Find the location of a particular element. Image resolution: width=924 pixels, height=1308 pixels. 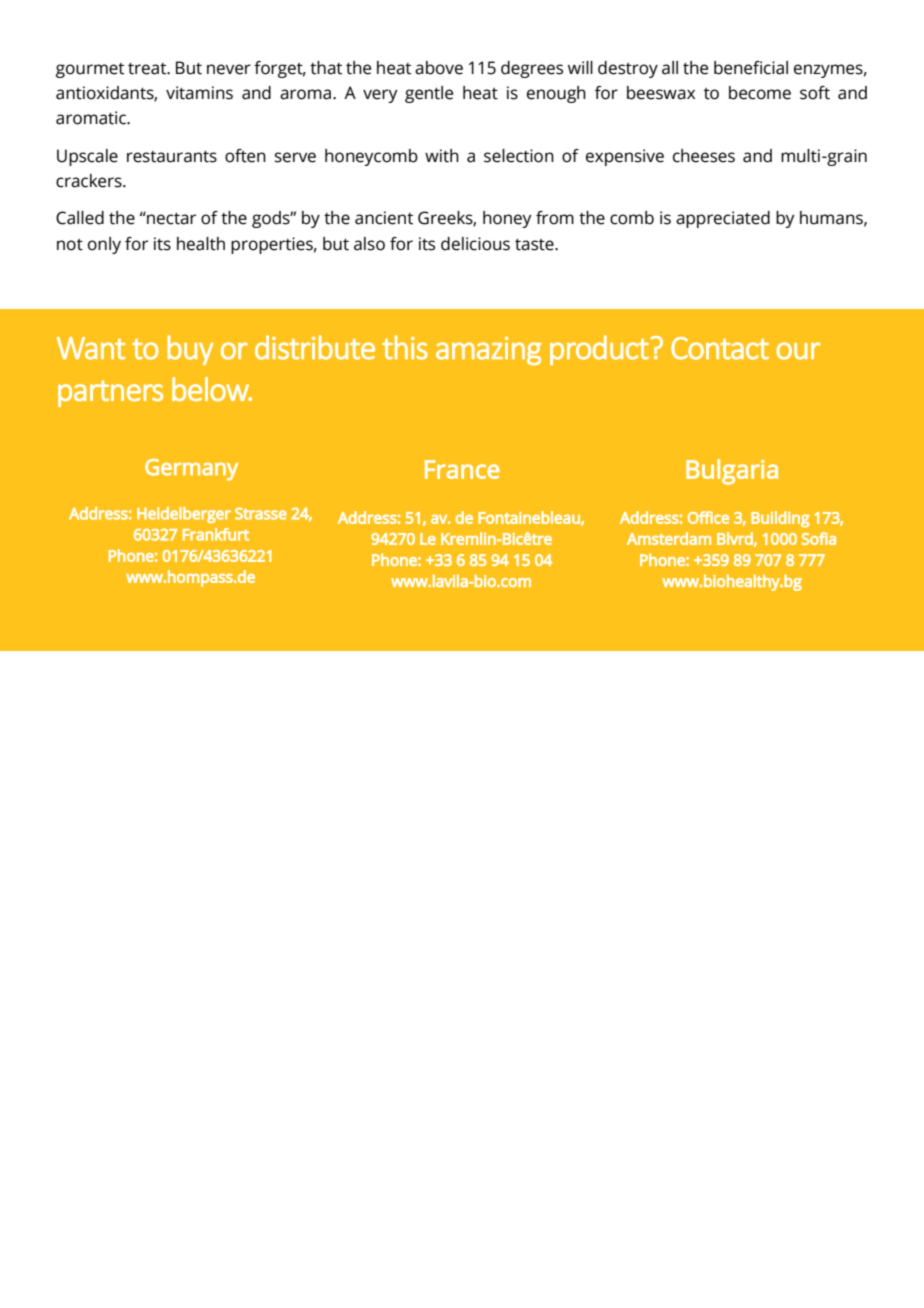

expensive is located at coordinates (625, 157).
